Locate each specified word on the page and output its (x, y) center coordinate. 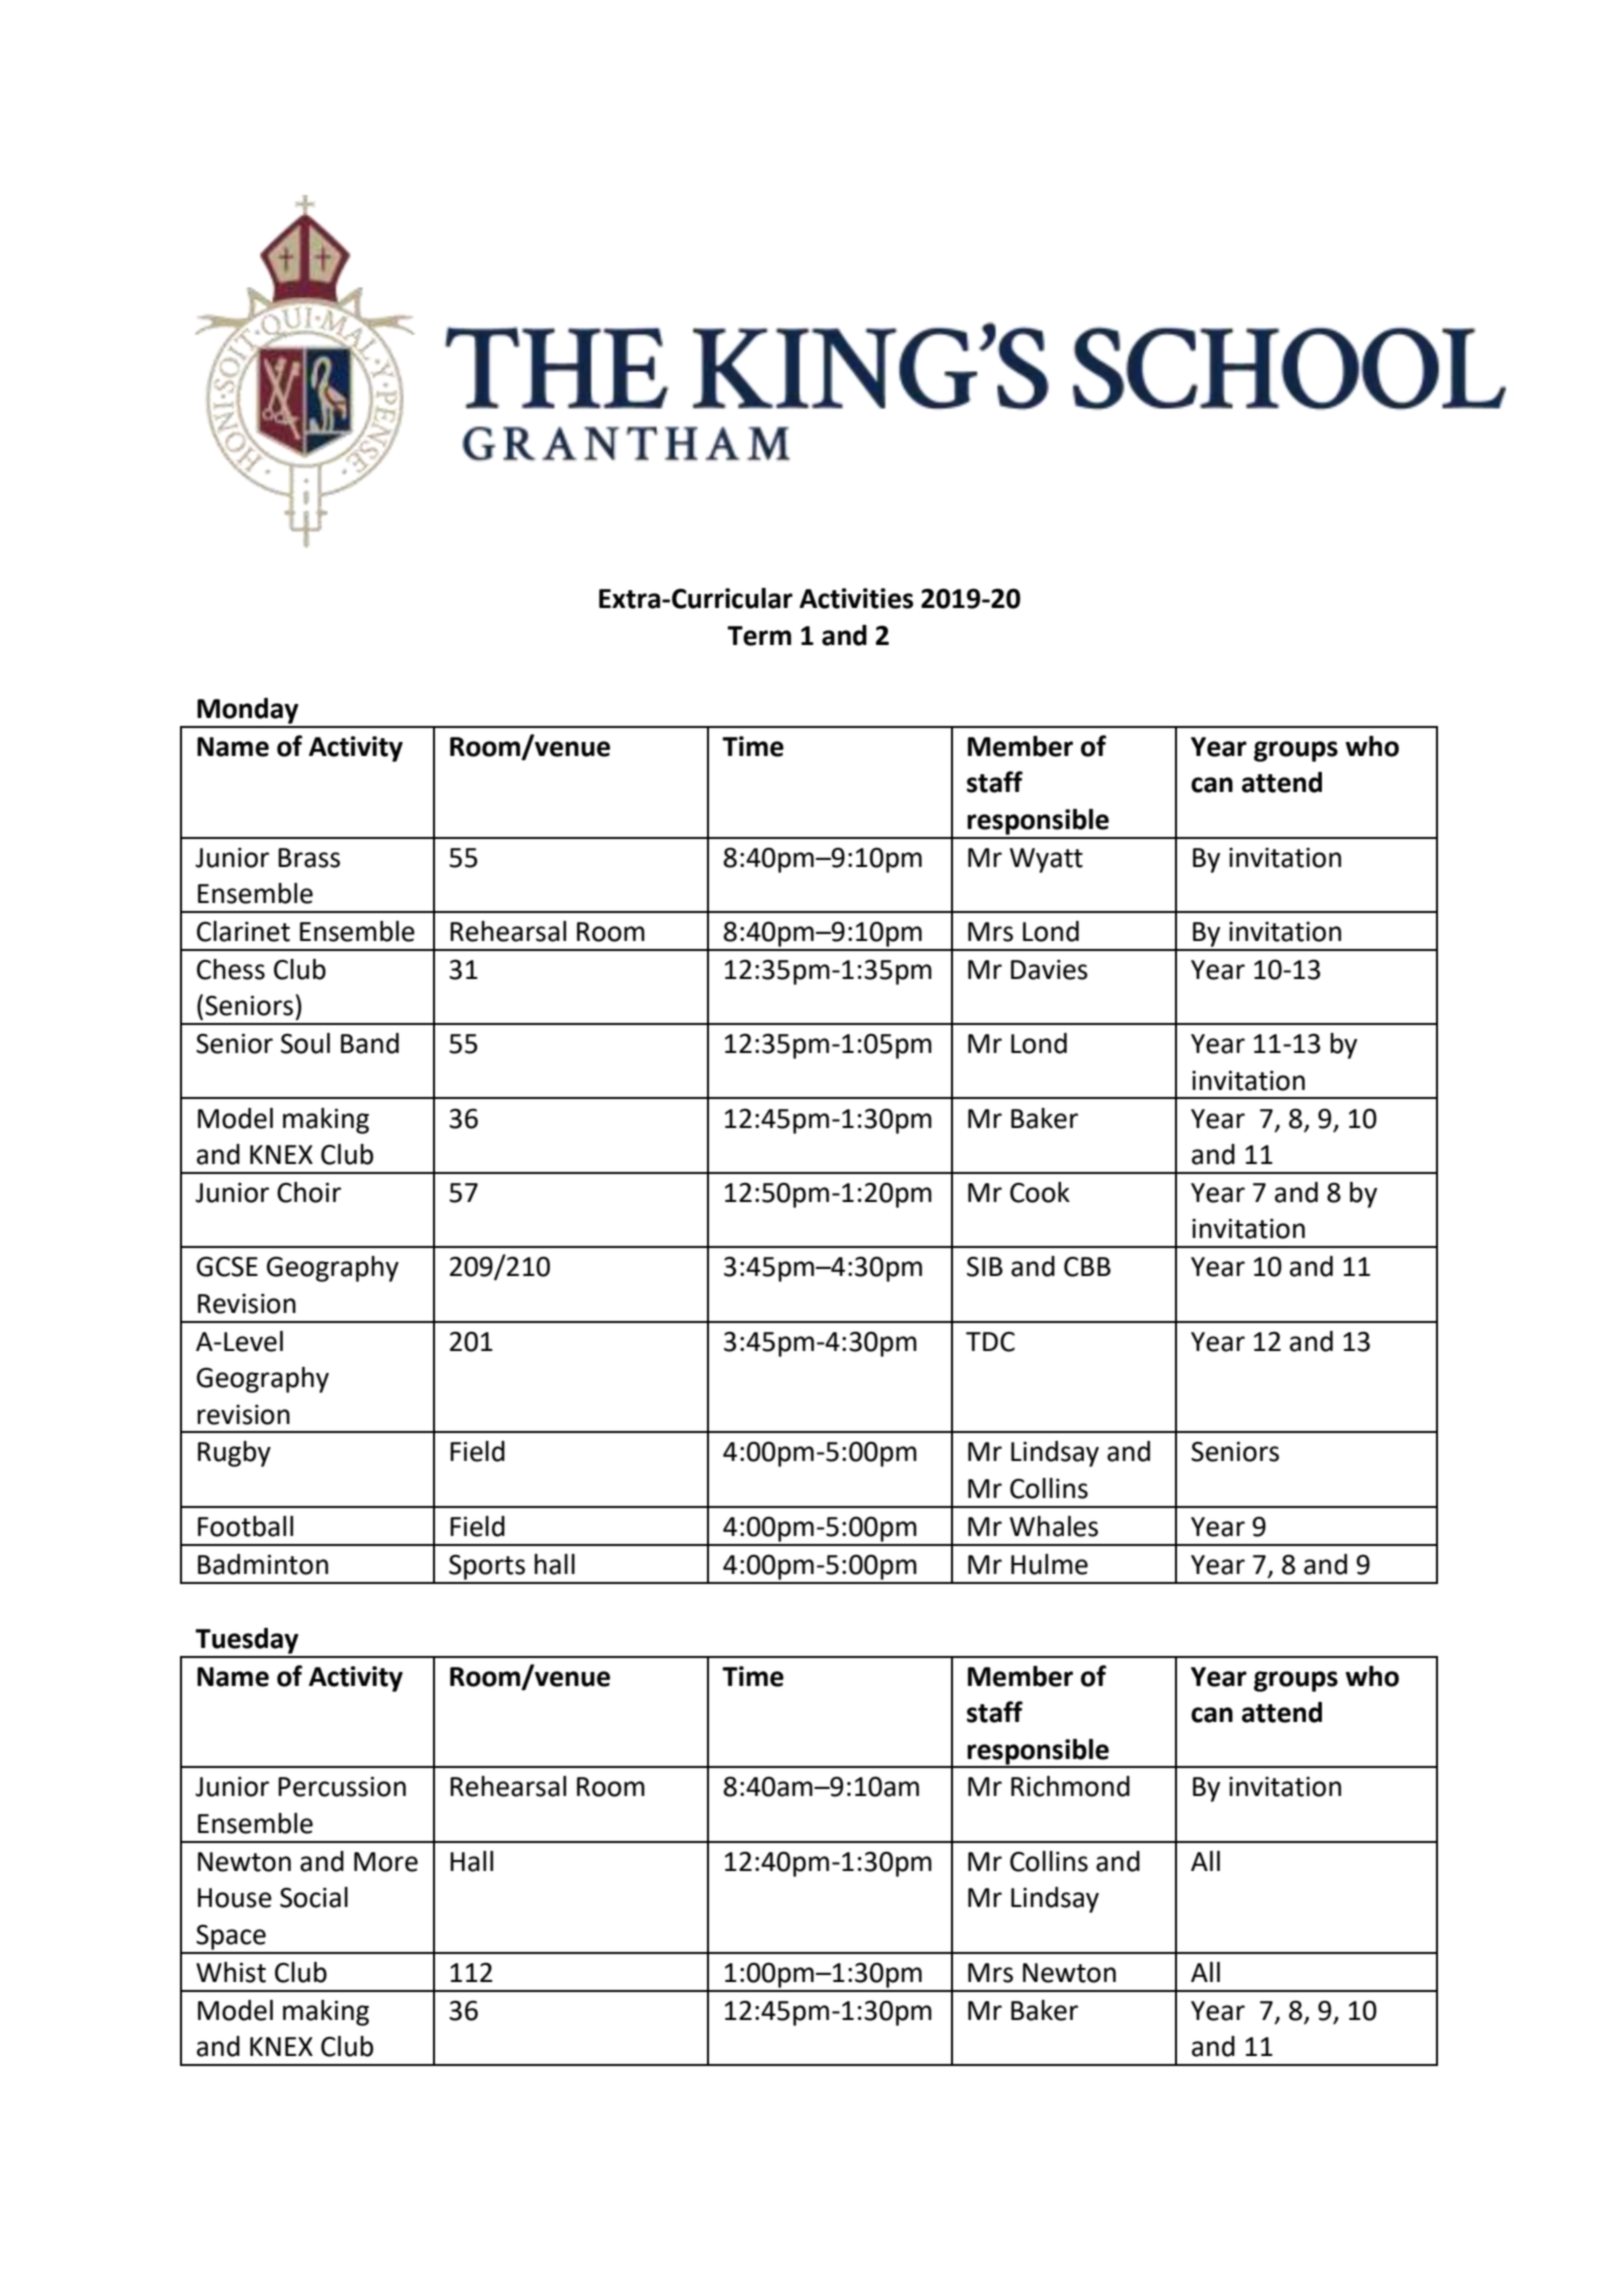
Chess (231, 969)
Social (314, 1897)
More (386, 1862)
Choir (309, 1192)
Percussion (342, 1786)
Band (370, 1043)
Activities (856, 598)
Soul (305, 1043)
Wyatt (1046, 860)
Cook (1040, 1192)
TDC (990, 1342)
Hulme (1049, 1564)
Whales (1054, 1526)
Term (759, 636)
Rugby (234, 1454)
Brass (309, 858)
